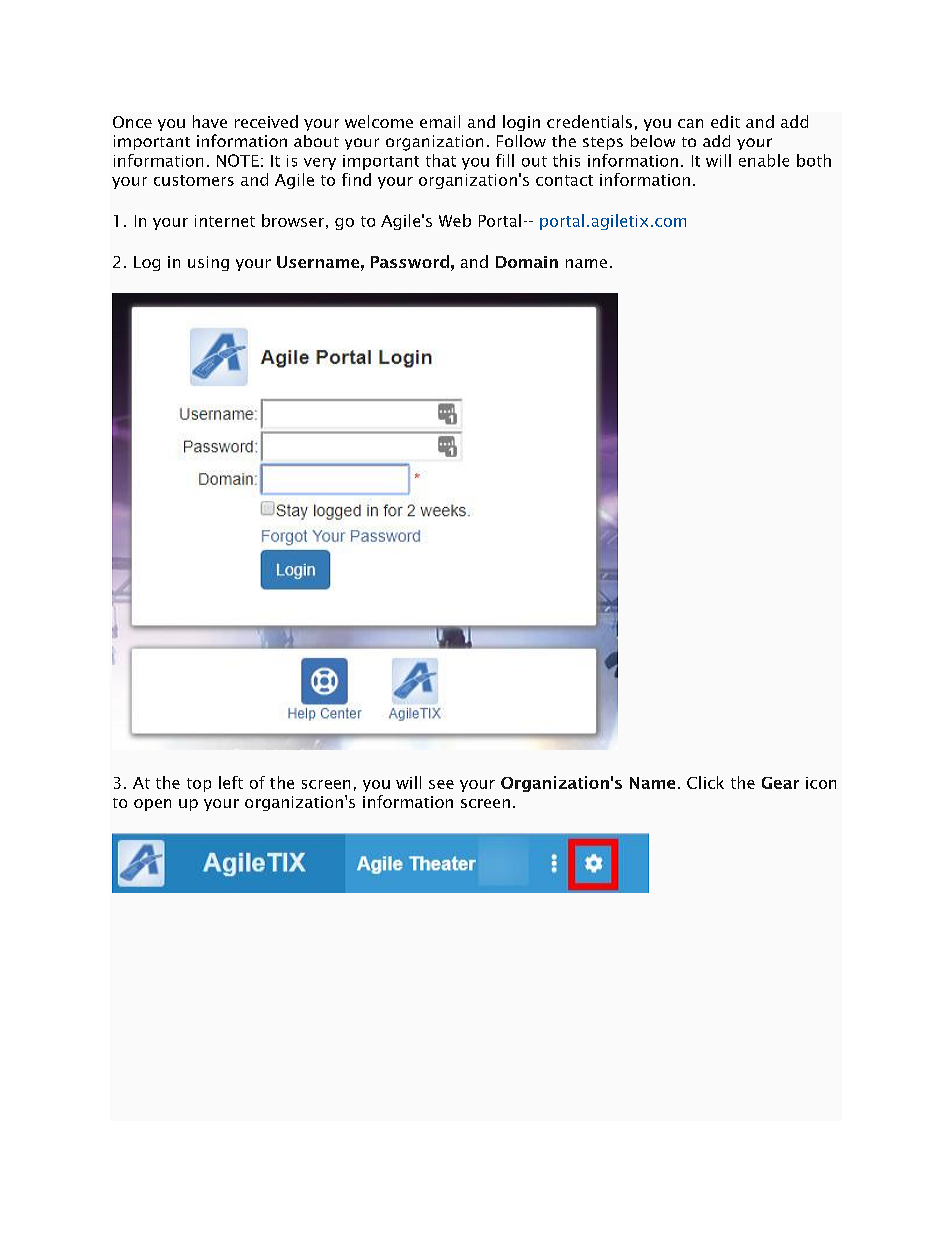  I want to click on Click, so click(705, 782).
